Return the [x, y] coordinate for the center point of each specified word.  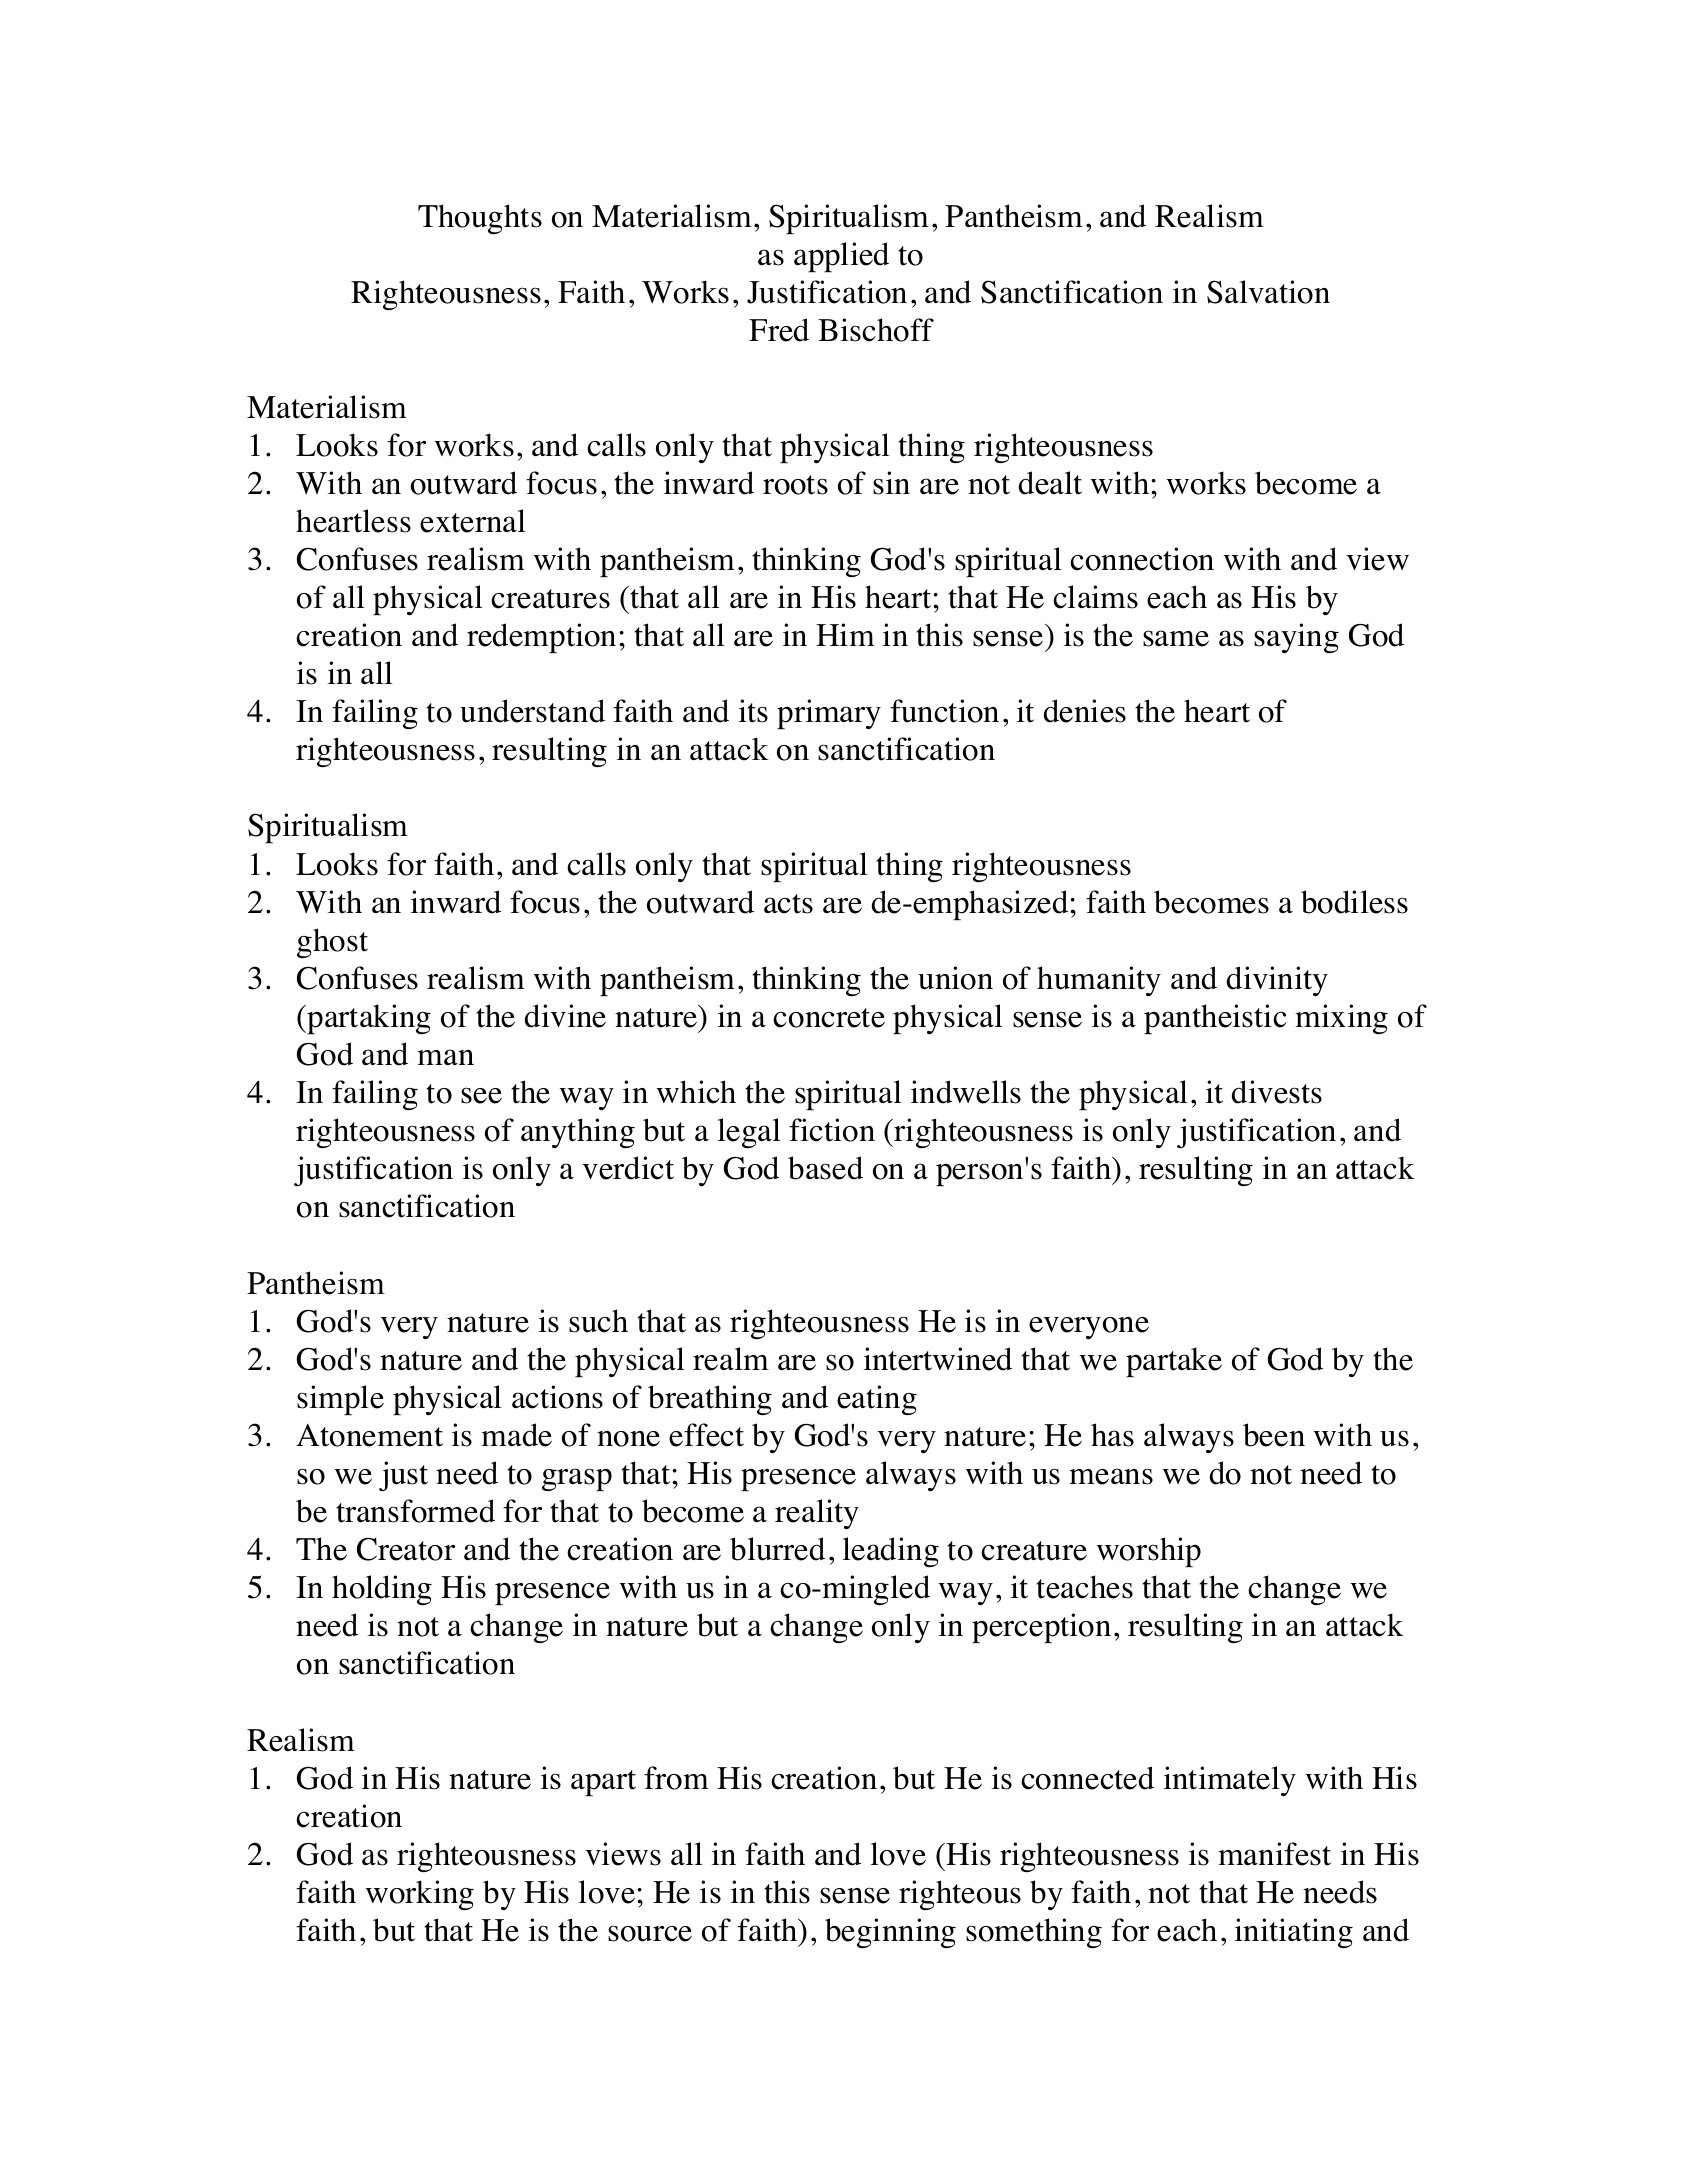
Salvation [1268, 292]
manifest [1274, 1854]
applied [841, 257]
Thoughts [480, 219]
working [420, 1895]
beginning [890, 1933]
